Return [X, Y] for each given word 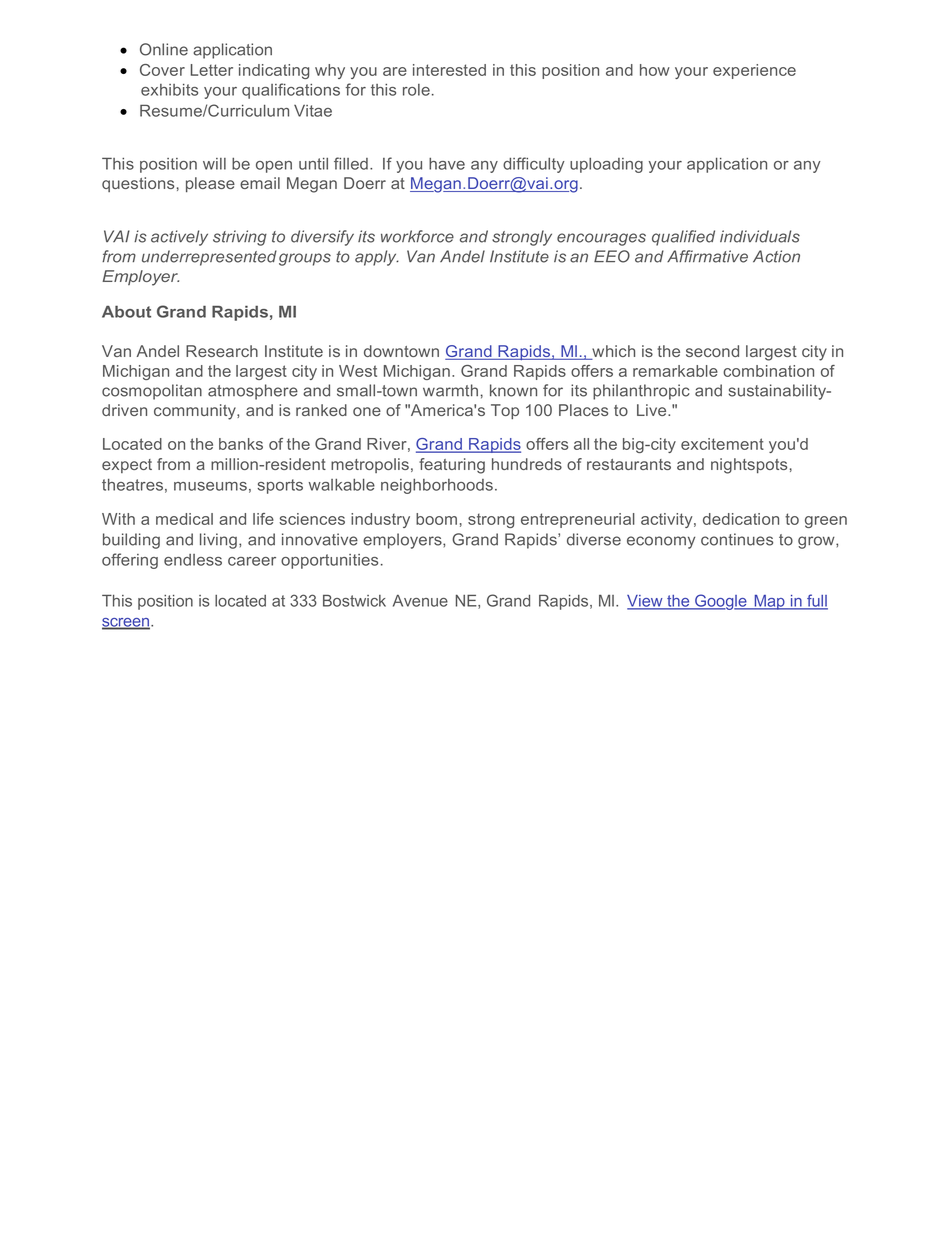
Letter [212, 70]
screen [127, 623]
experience [754, 71]
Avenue [420, 601]
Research [222, 351]
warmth [450, 390]
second [712, 351]
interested [449, 70]
